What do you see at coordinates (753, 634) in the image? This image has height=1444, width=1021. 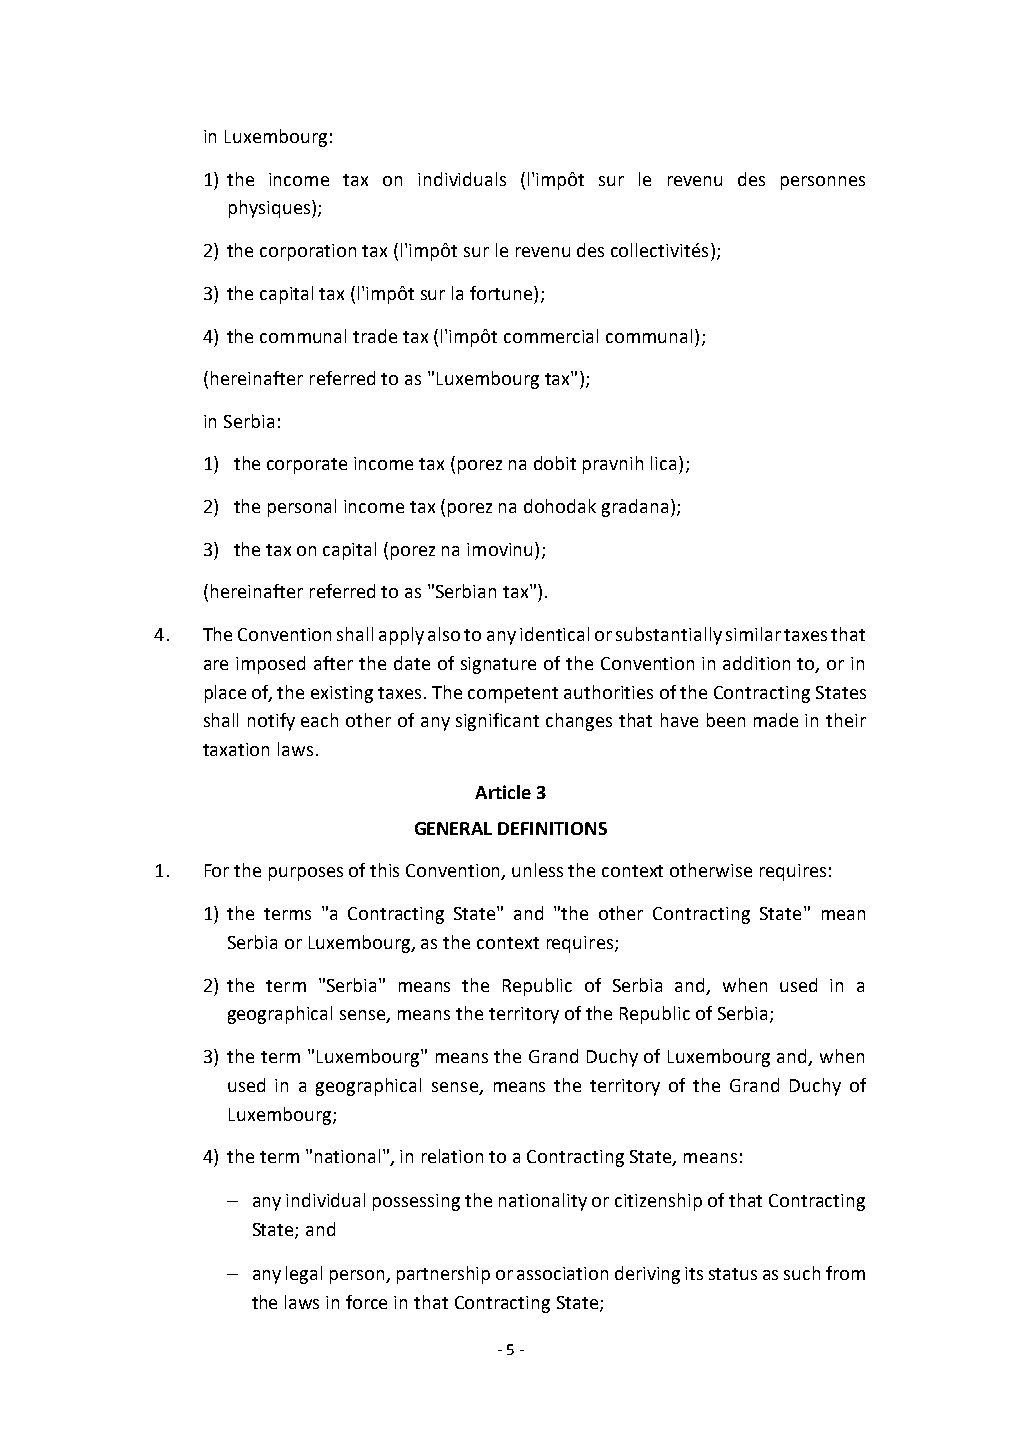 I see `similar` at bounding box center [753, 634].
